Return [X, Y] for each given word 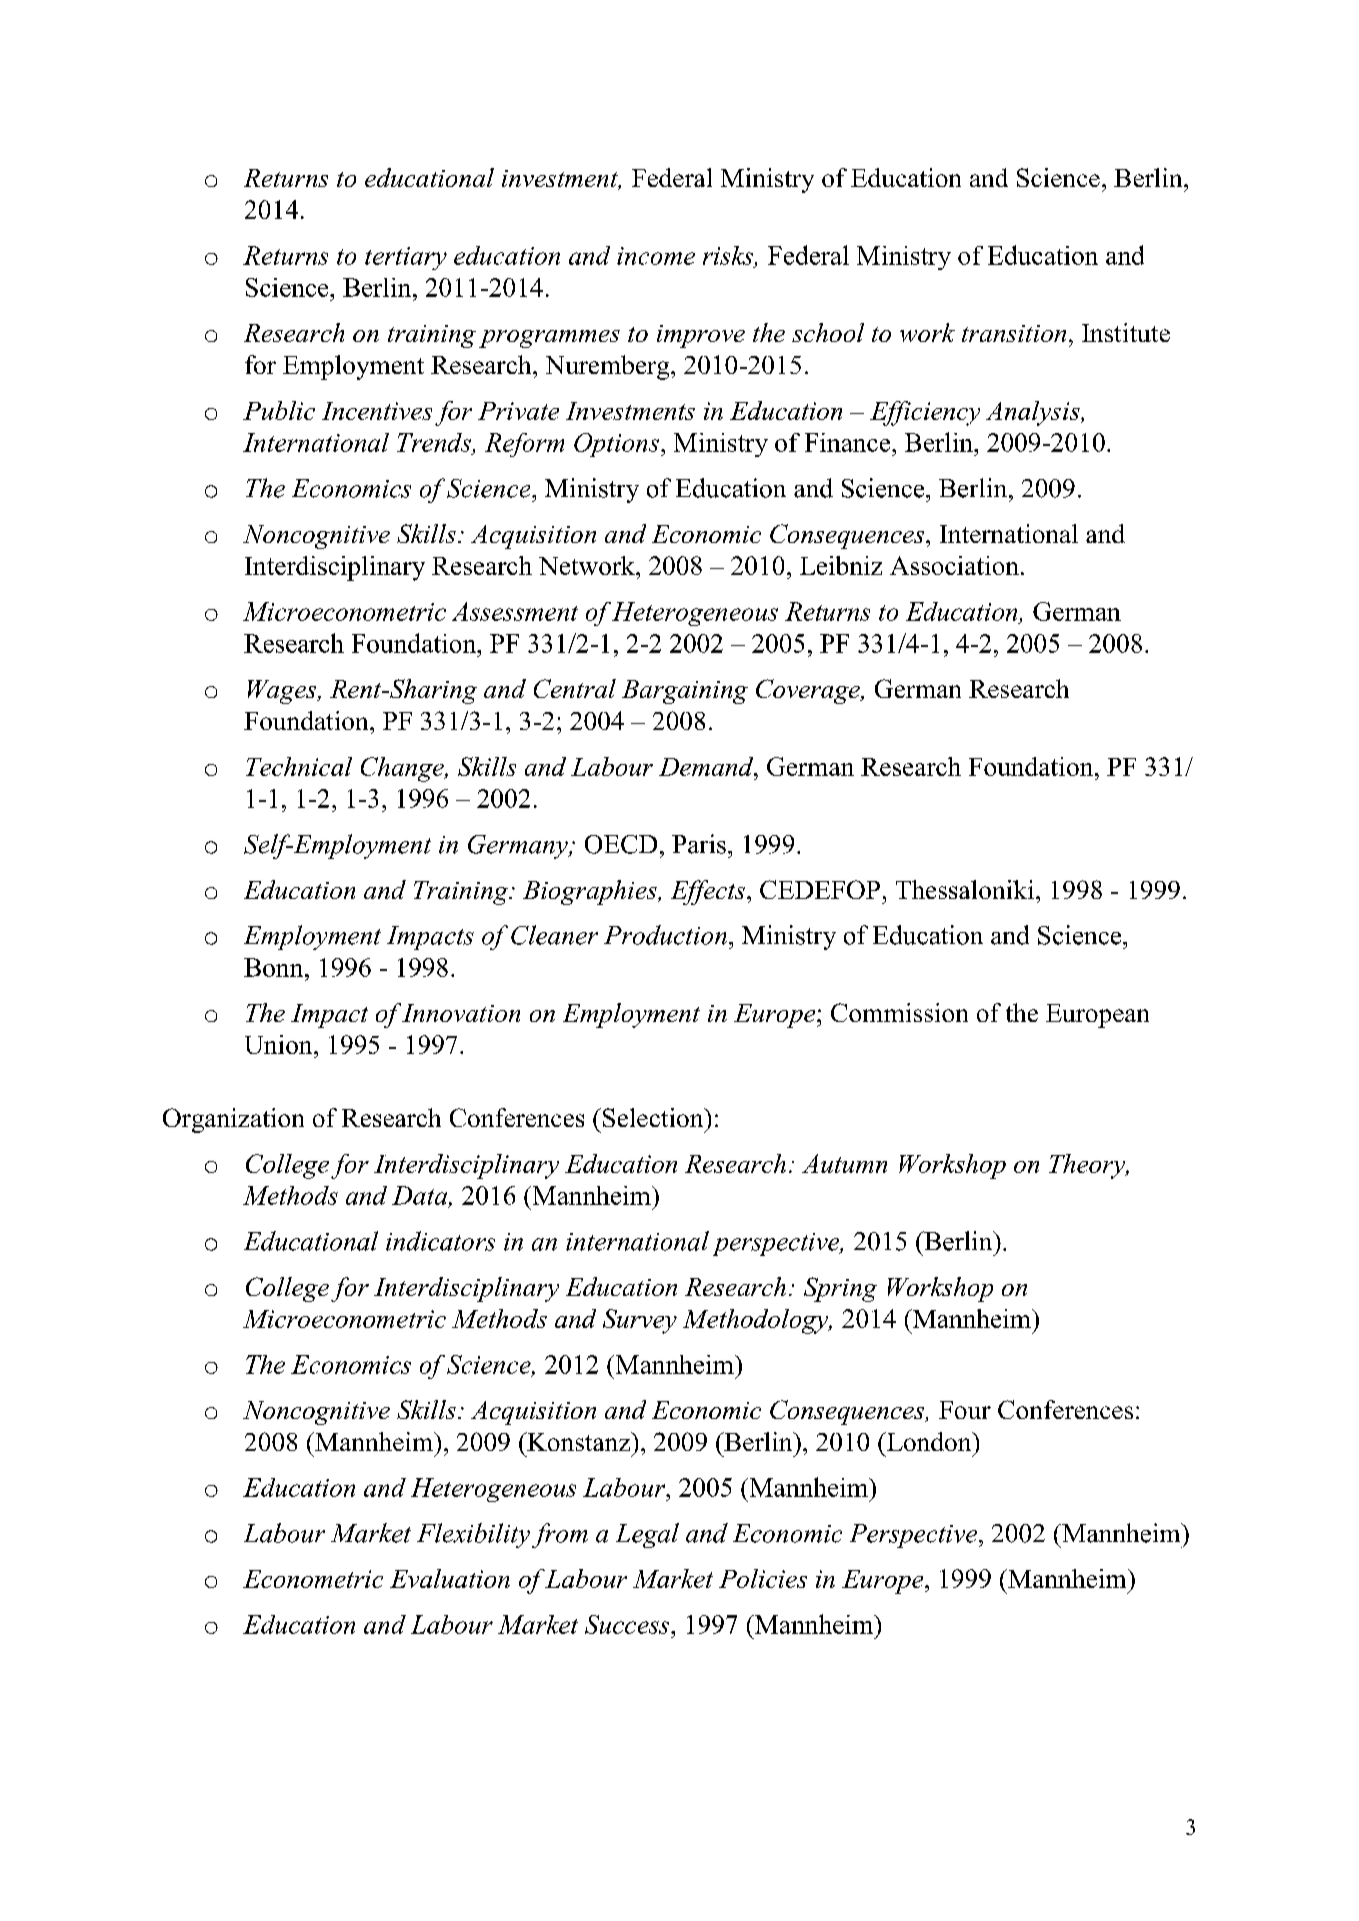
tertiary [406, 258]
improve [701, 336]
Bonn [275, 967]
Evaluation [450, 1578]
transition [1014, 333]
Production [665, 935]
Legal [647, 1535]
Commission [899, 1012]
